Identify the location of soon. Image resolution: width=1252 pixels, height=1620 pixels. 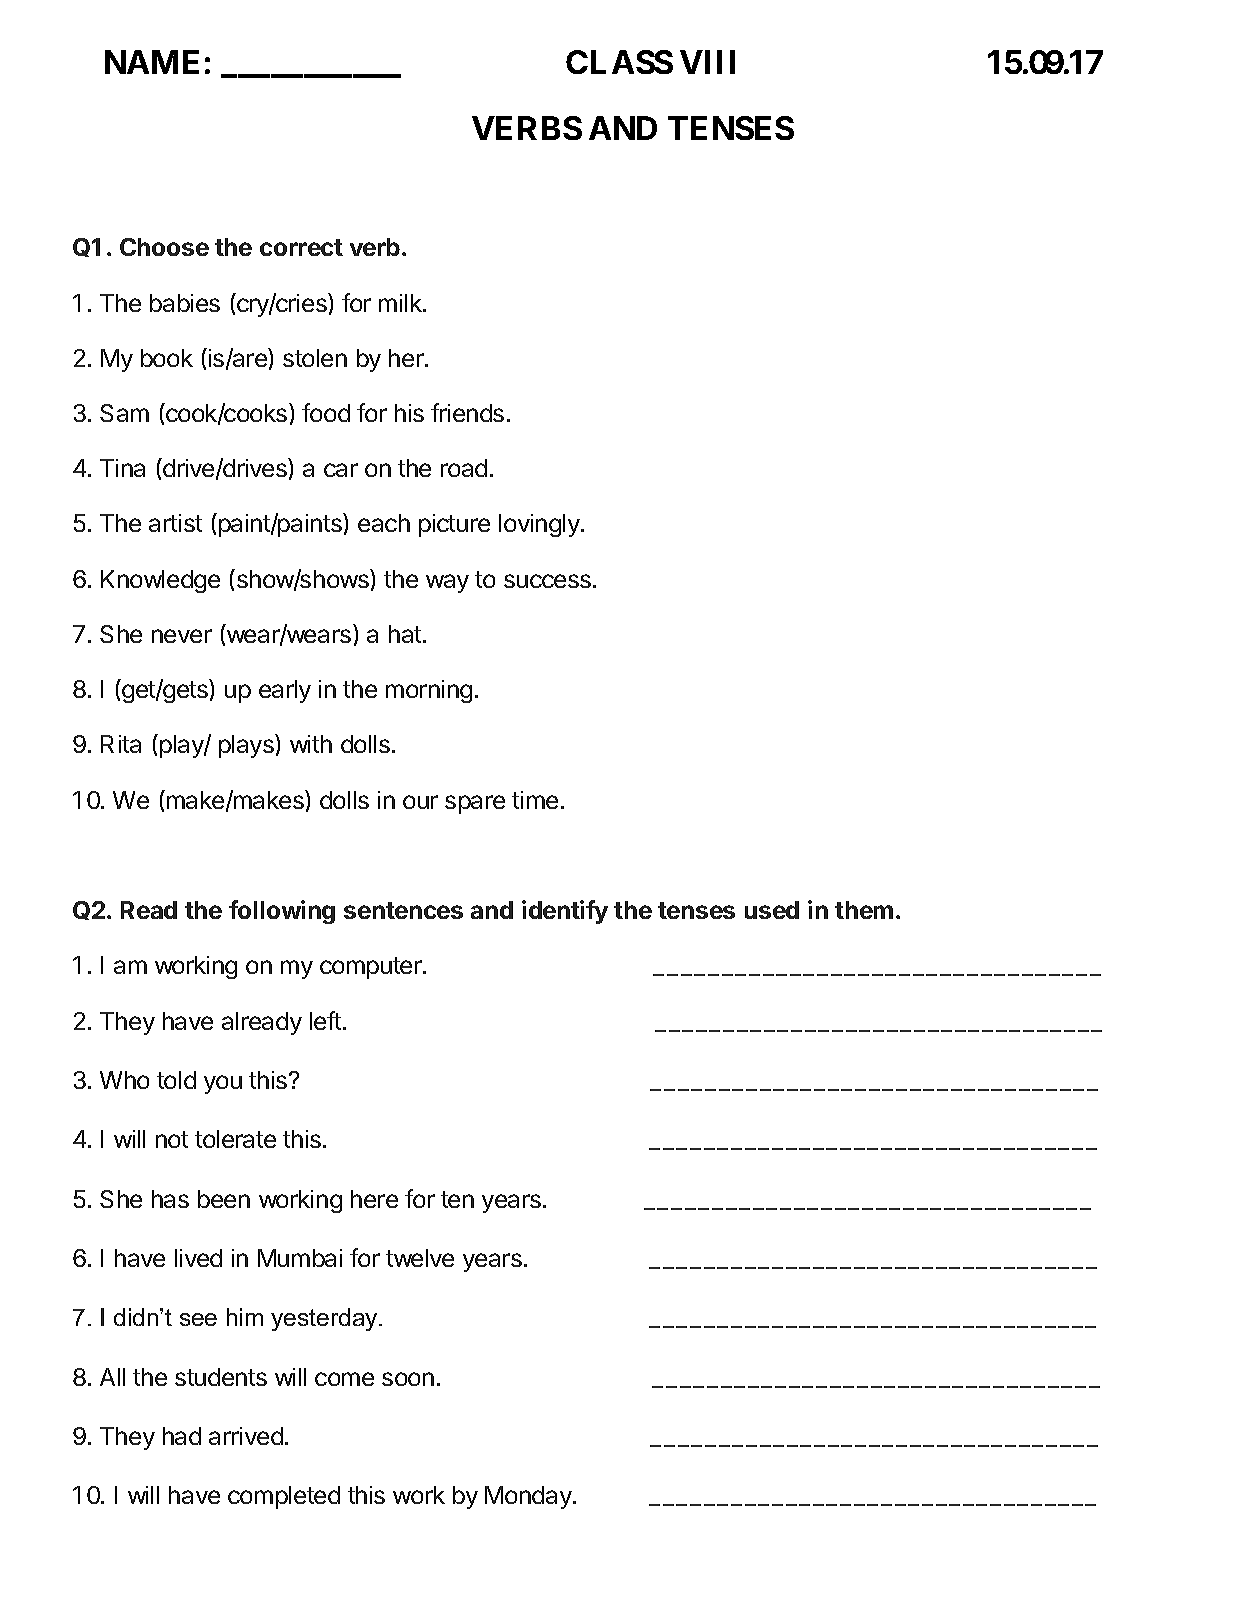
(408, 1379).
